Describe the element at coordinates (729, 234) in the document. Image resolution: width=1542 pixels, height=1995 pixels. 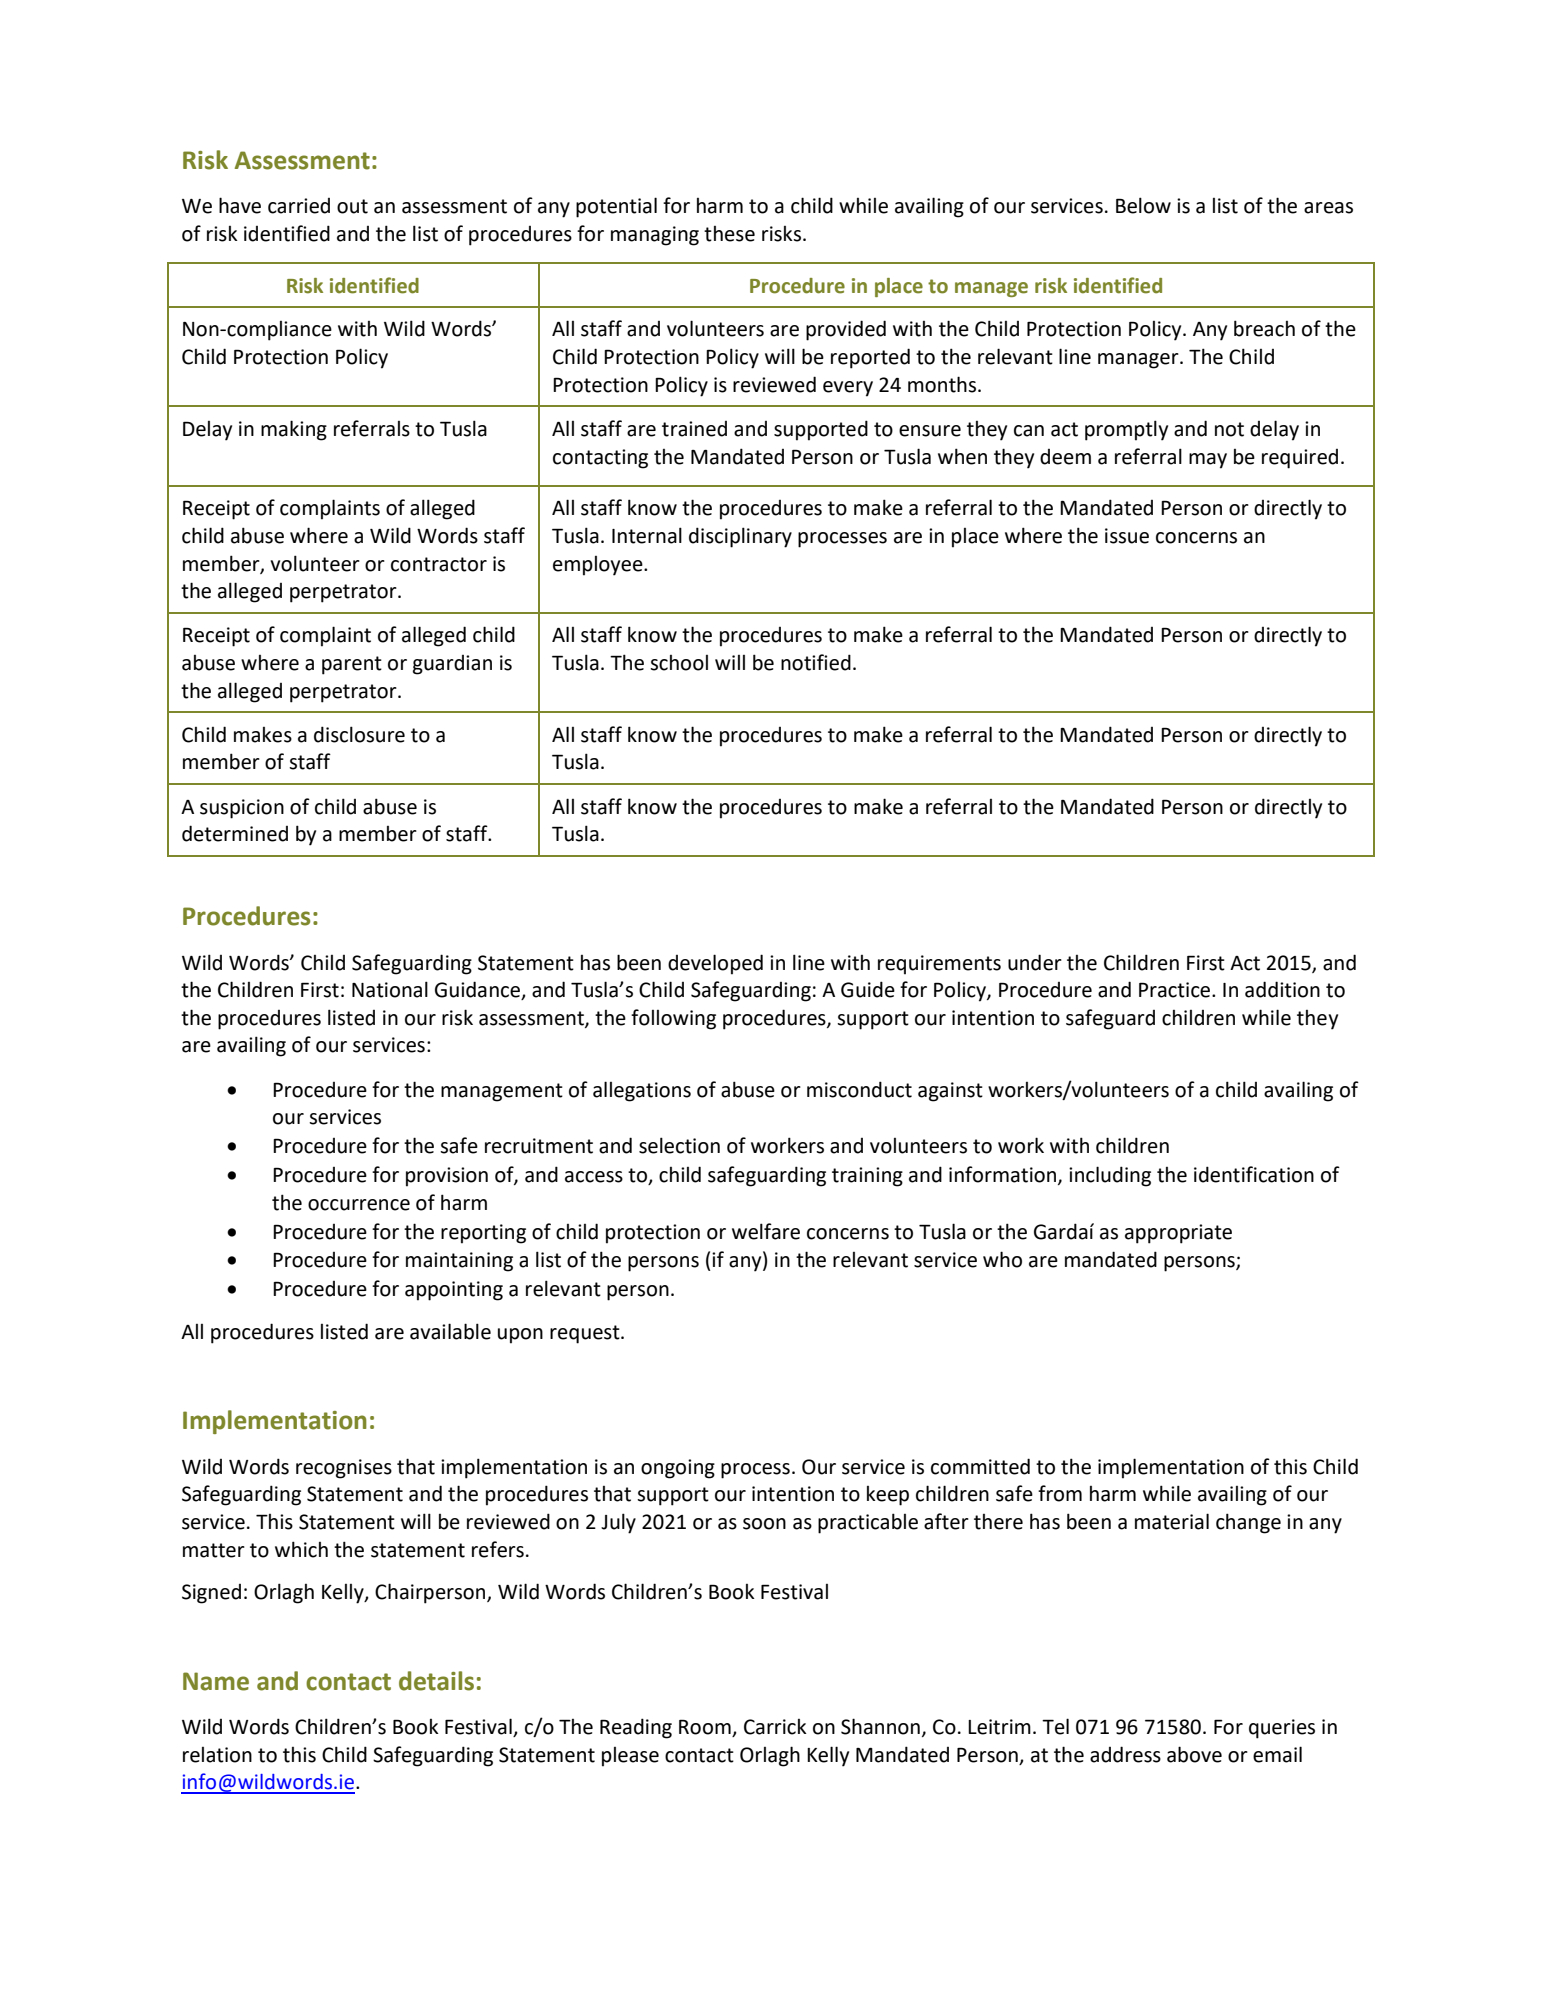
I see `these` at that location.
